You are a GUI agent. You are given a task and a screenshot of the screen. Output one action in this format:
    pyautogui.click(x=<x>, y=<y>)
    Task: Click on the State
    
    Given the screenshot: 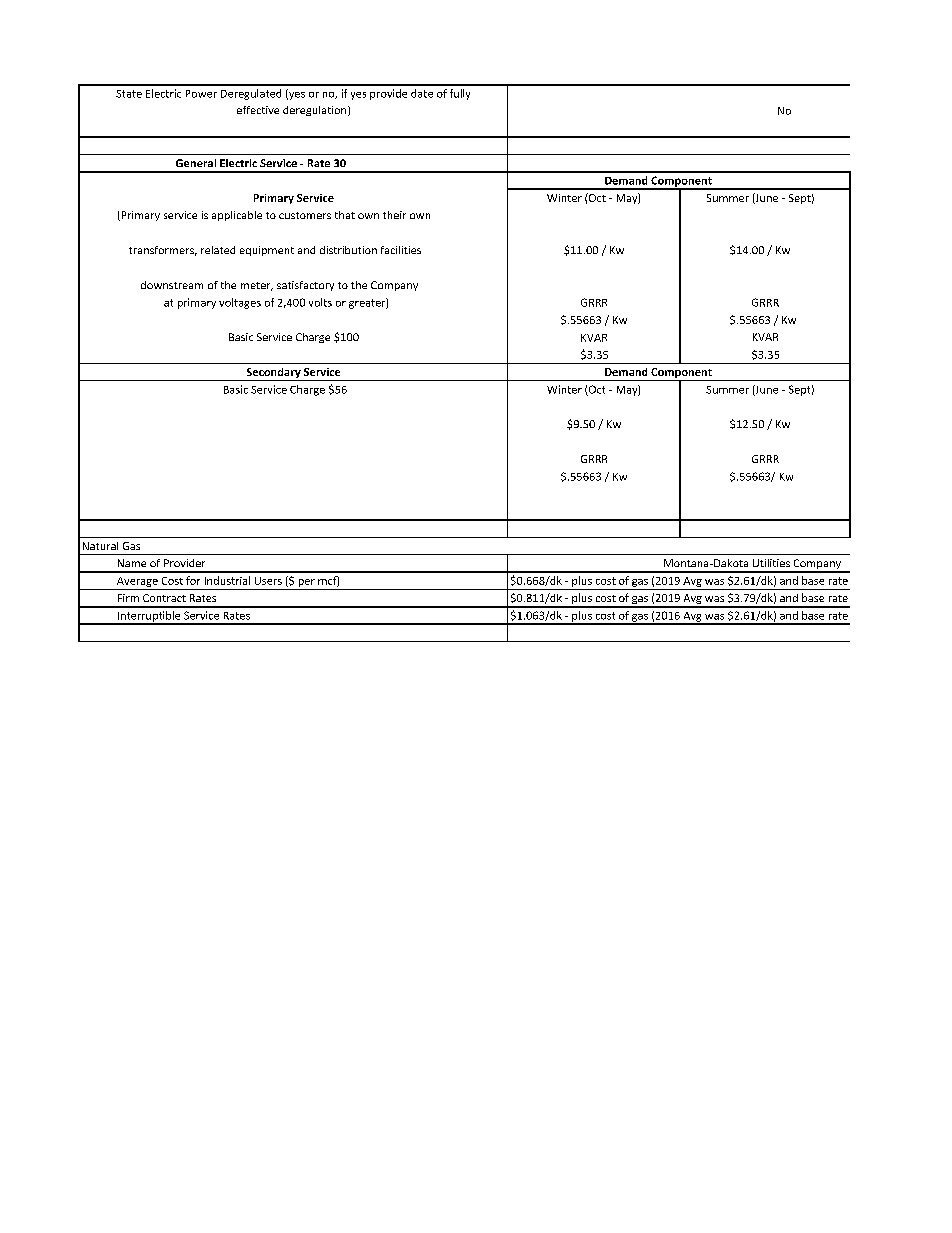 What is the action you would take?
    pyautogui.click(x=129, y=94)
